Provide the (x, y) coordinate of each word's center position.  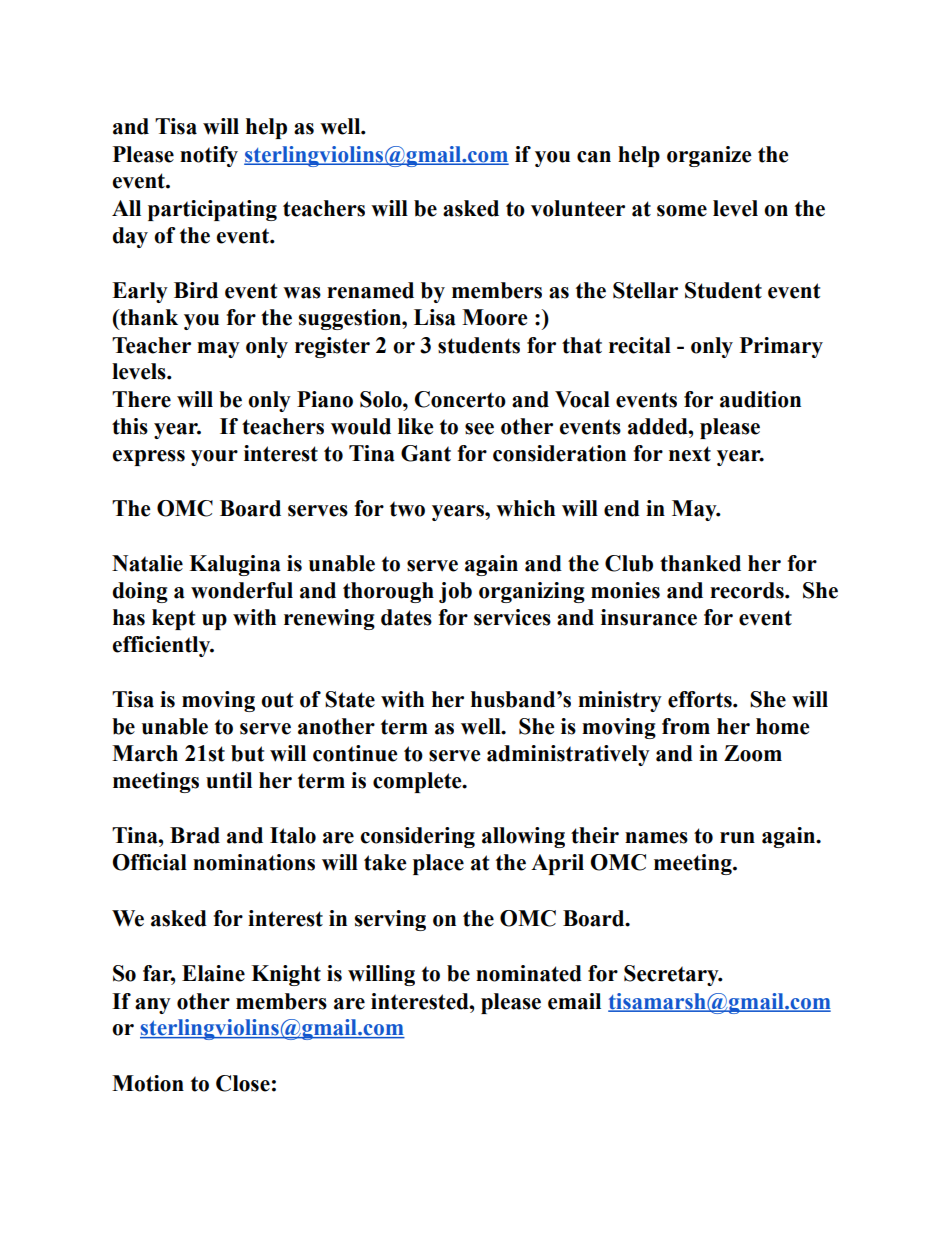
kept (173, 619)
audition (760, 399)
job (455, 592)
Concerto (460, 399)
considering (417, 837)
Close (243, 1083)
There (141, 399)
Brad (195, 835)
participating (212, 210)
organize (709, 156)
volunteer (578, 208)
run (737, 838)
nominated (529, 973)
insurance (649, 617)
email (574, 1001)
